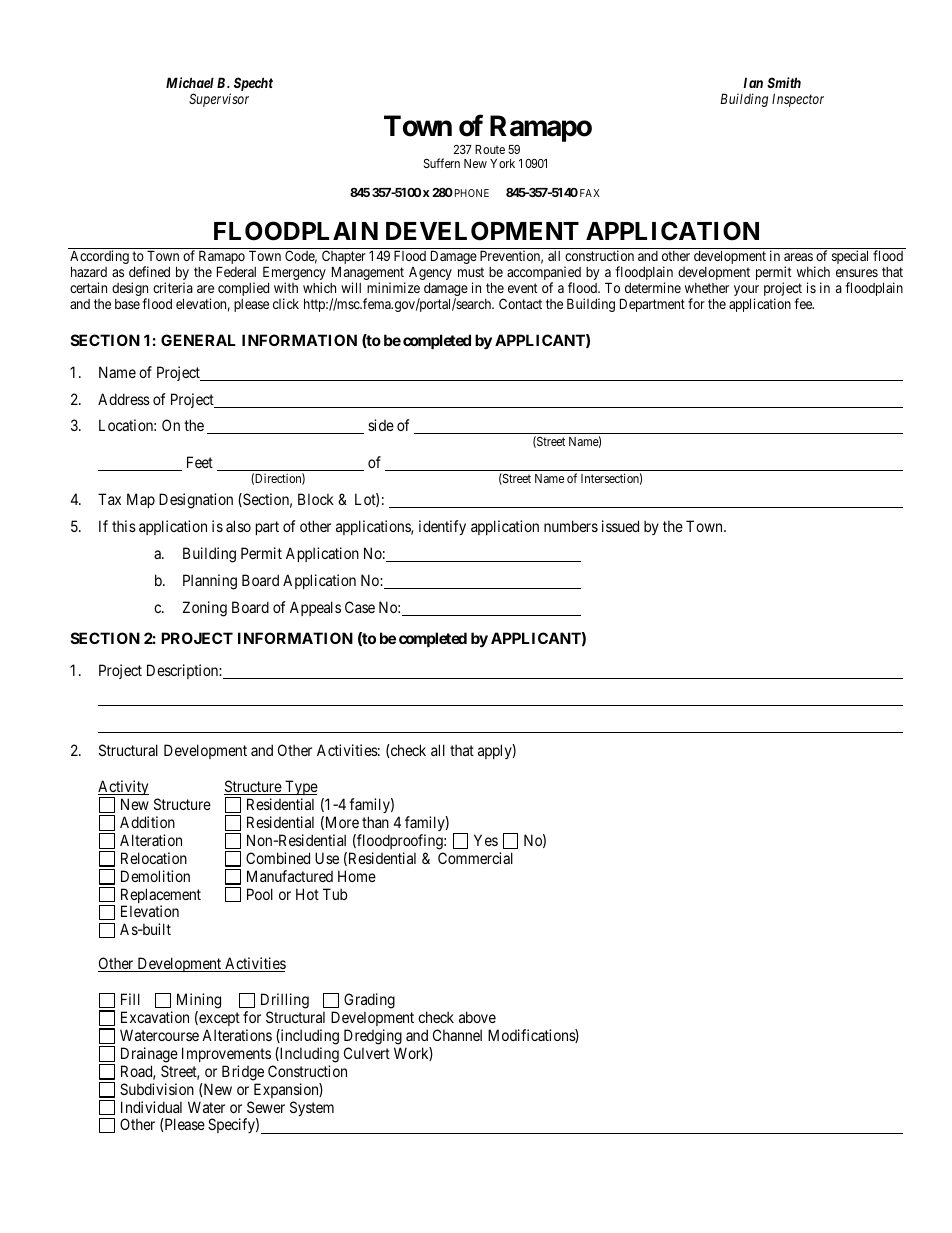  Describe the element at coordinates (490, 149) in the page. I see `Route` at that location.
